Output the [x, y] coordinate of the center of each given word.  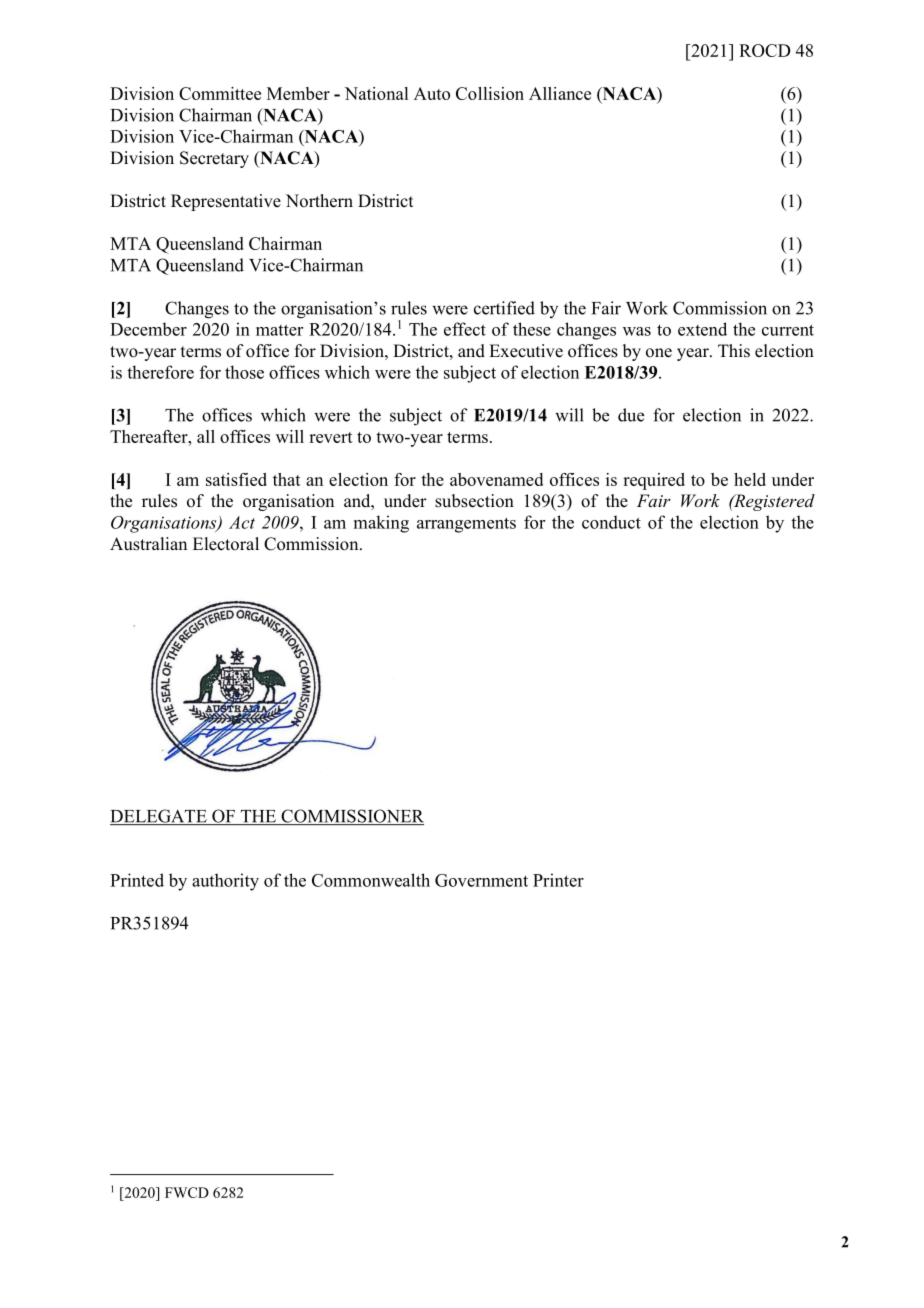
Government [481, 880]
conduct [611, 522]
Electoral [226, 544]
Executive [526, 351]
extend [702, 329]
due [631, 415]
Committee [220, 93]
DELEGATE [159, 817]
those [244, 372]
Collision [490, 93]
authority [225, 882]
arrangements [466, 525]
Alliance [560, 93]
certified [504, 308]
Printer [558, 880]
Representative [226, 202]
